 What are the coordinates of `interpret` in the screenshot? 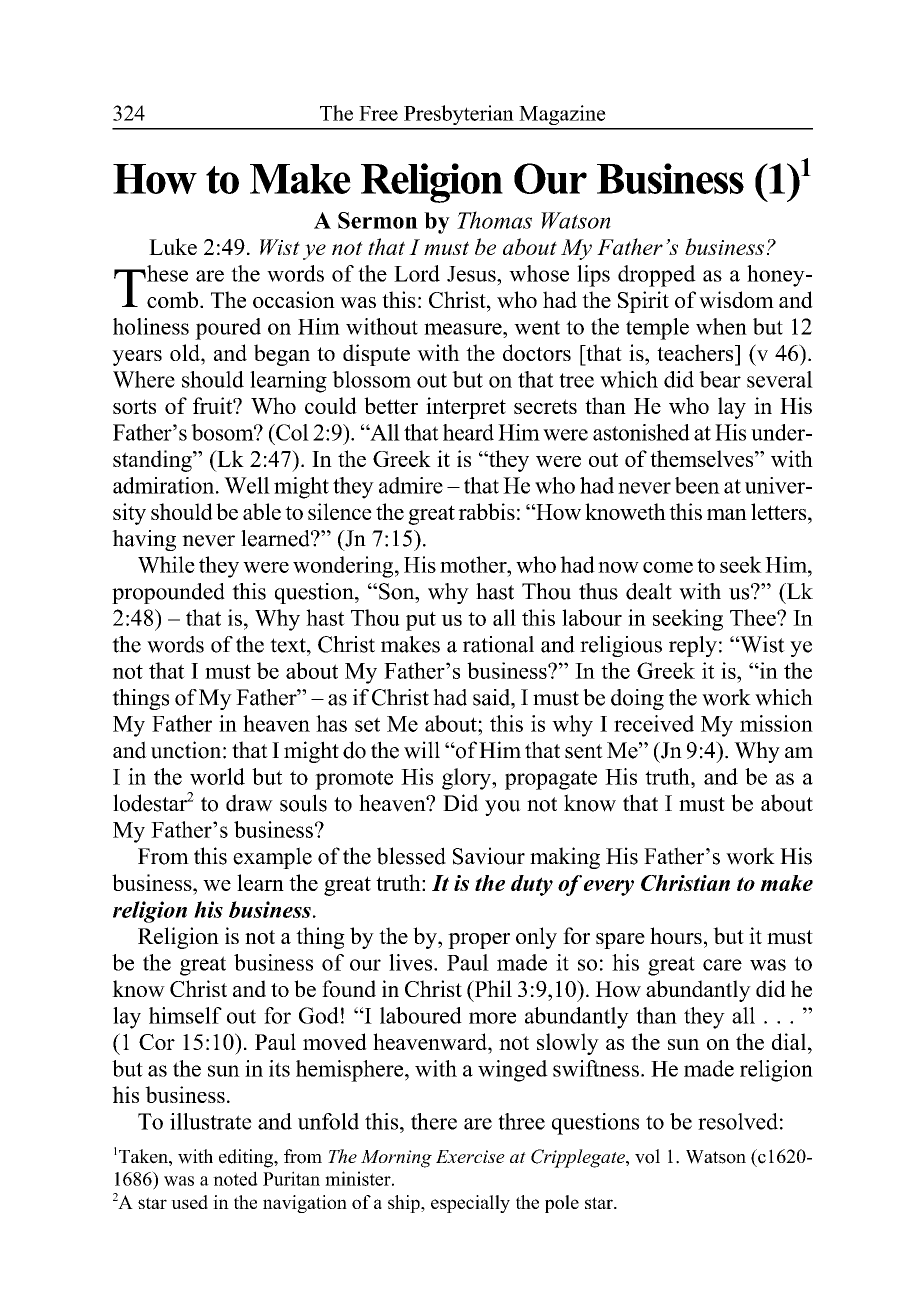 It's located at (466, 408).
